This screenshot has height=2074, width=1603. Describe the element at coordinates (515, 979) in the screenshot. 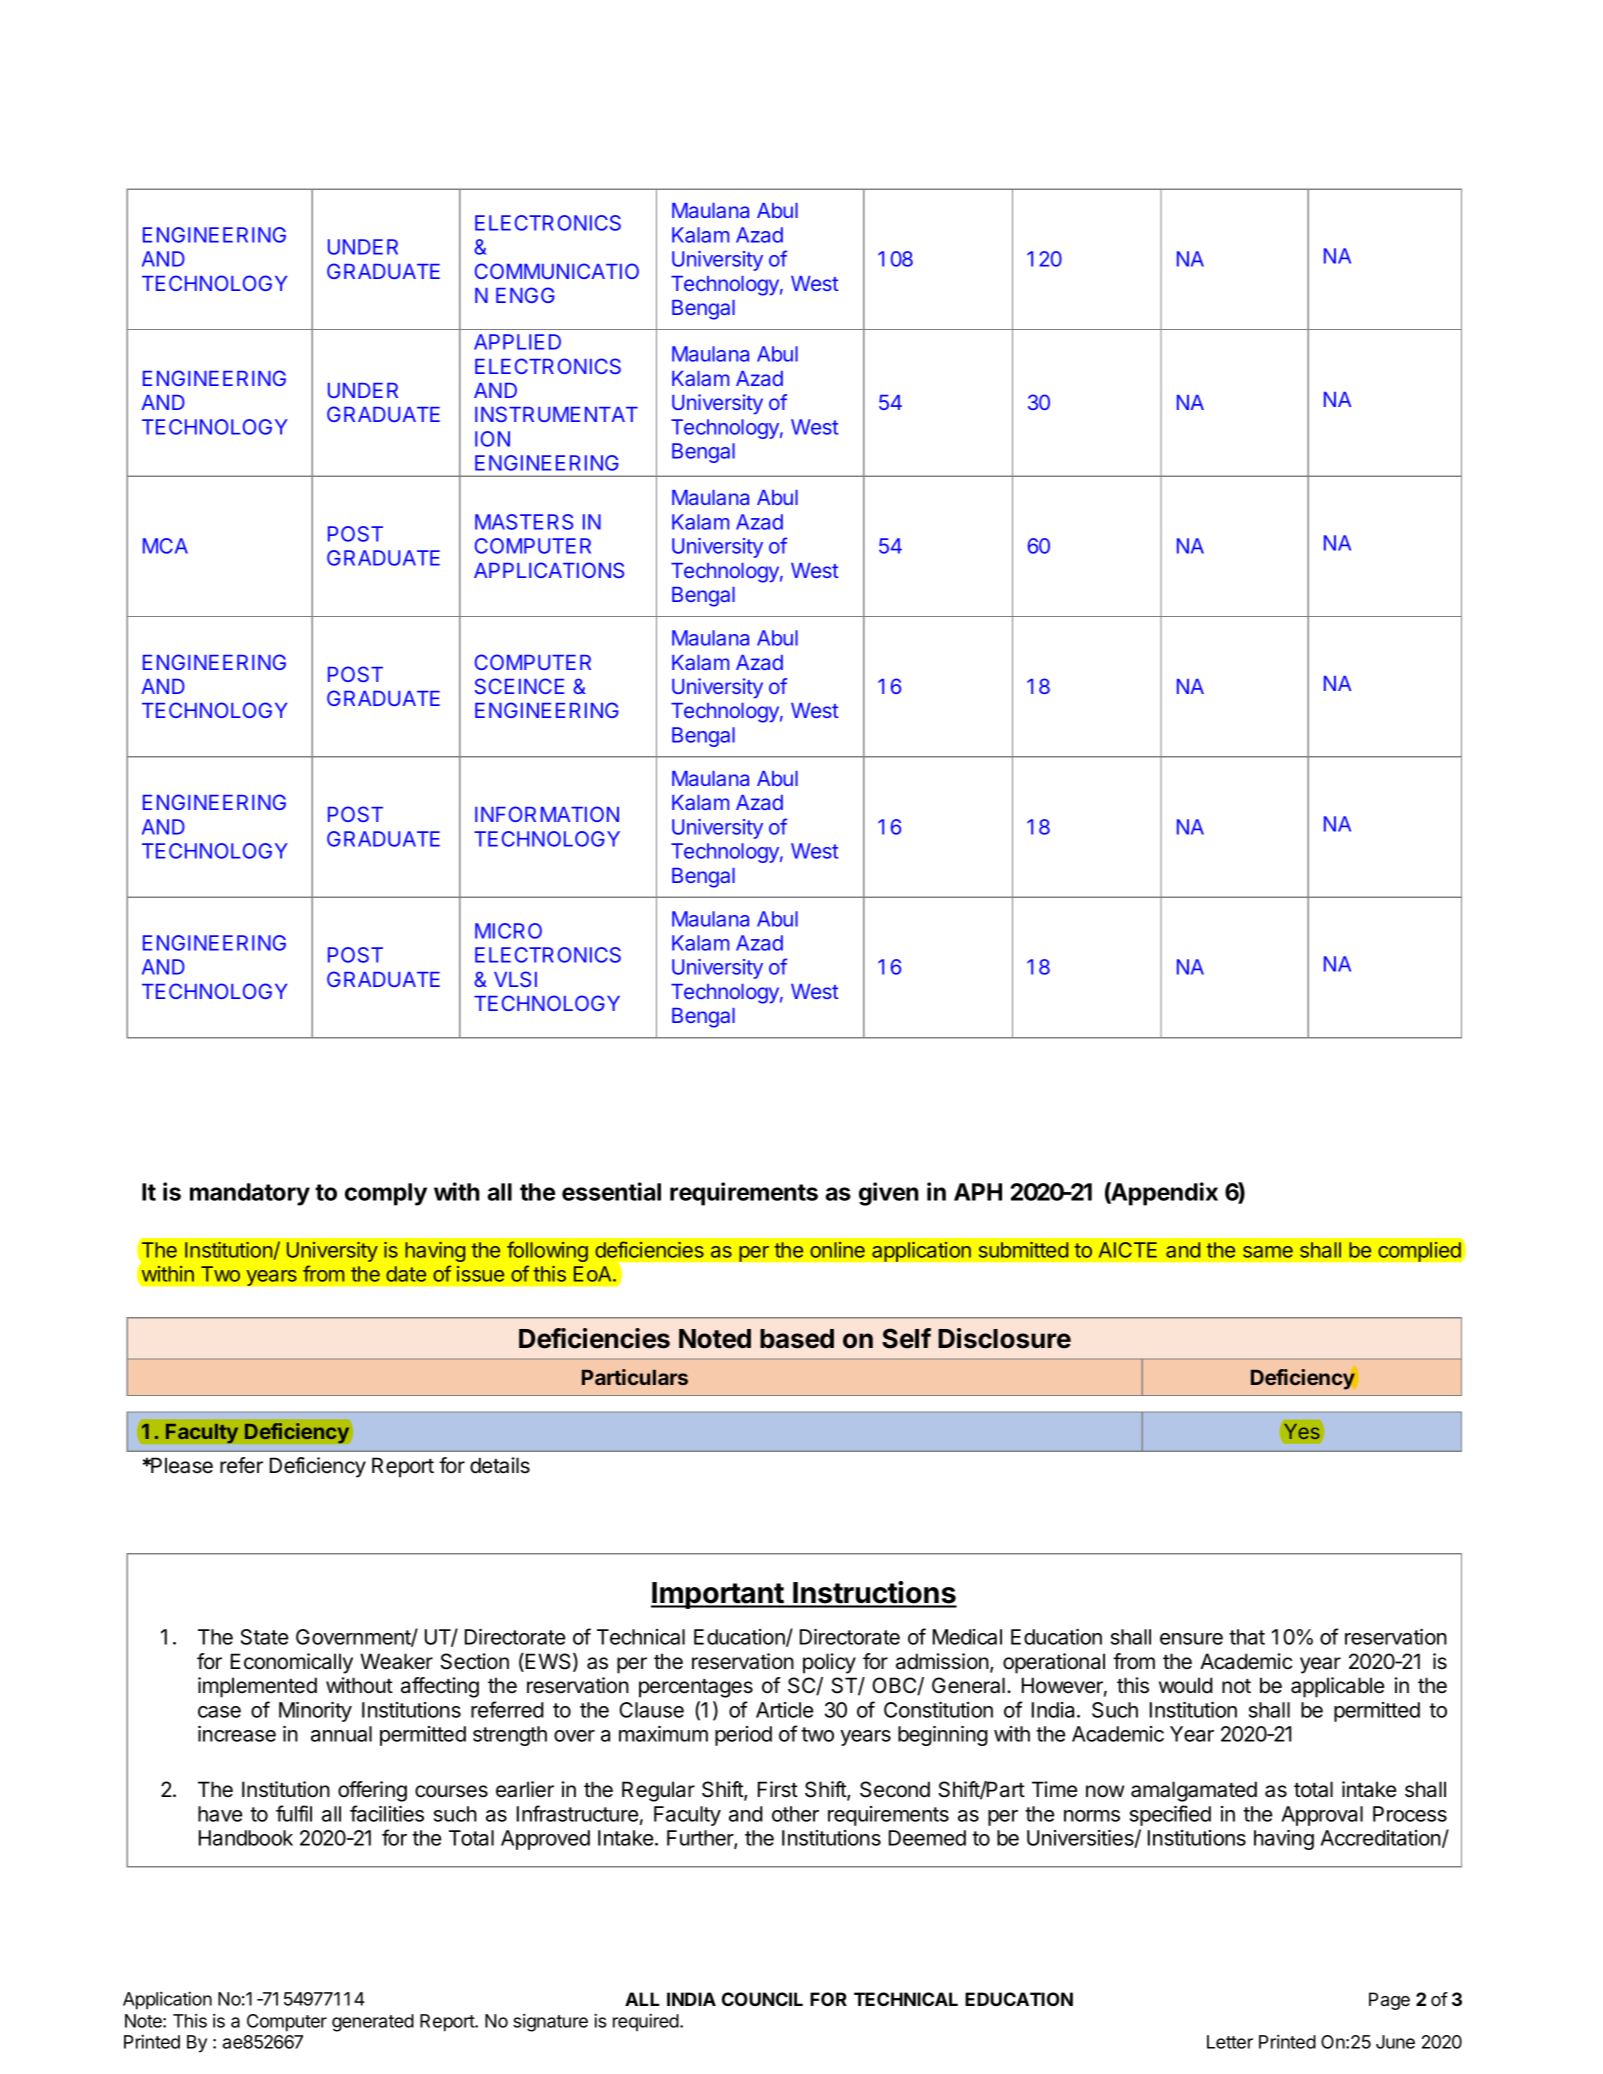

I see `VLSI` at that location.
